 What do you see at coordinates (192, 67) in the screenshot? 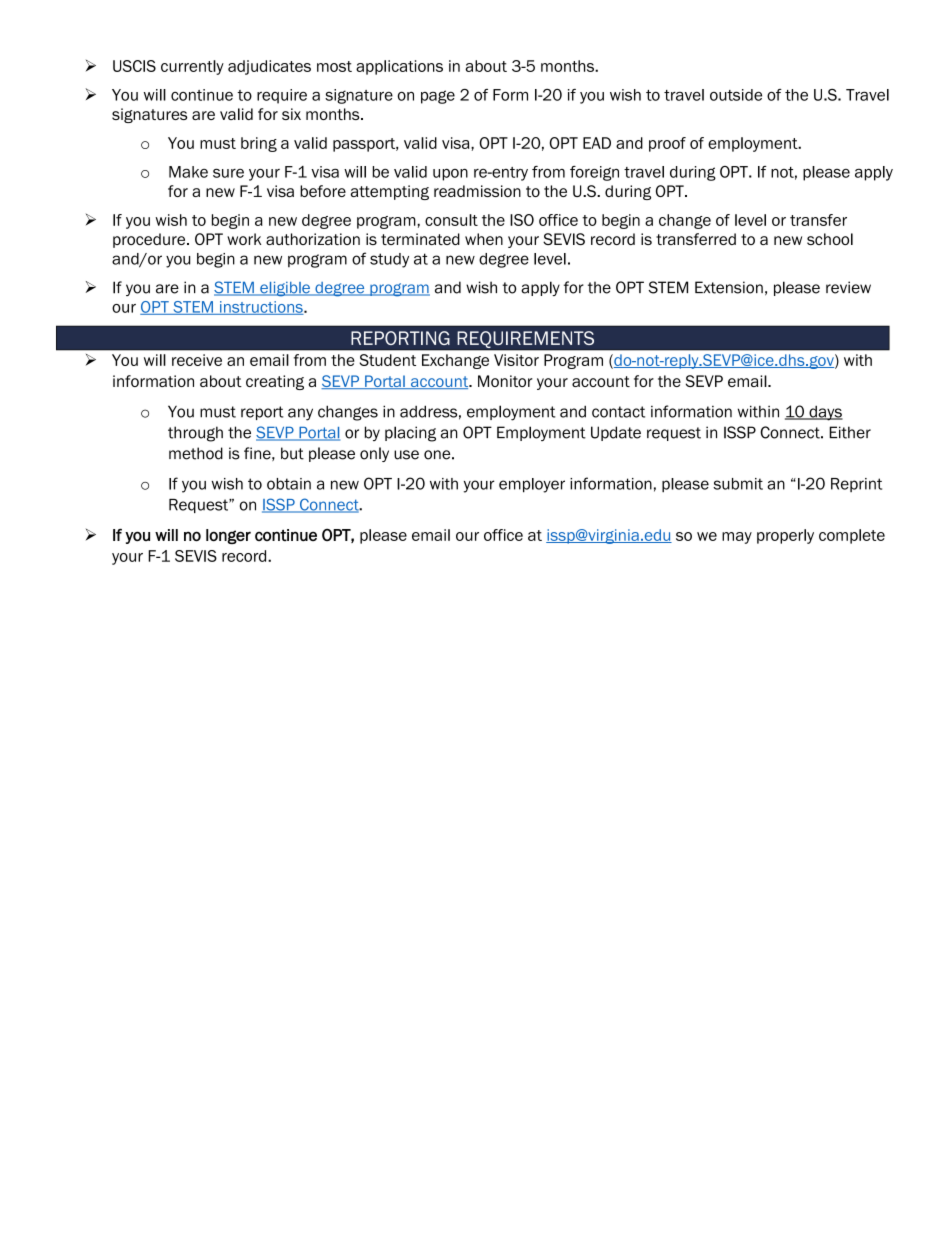
I see `currently` at bounding box center [192, 67].
